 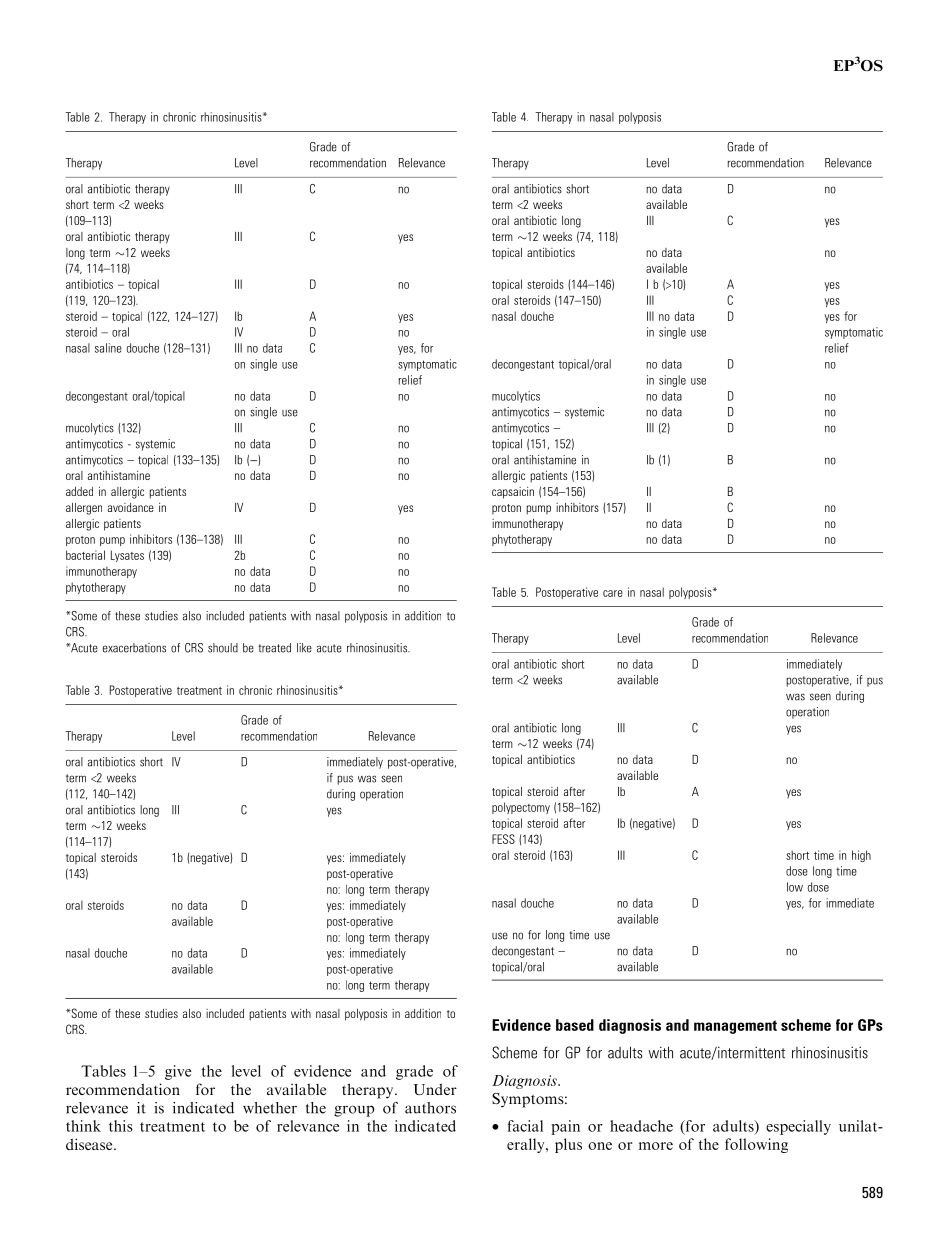 What do you see at coordinates (430, 1108) in the screenshot?
I see `authors` at bounding box center [430, 1108].
